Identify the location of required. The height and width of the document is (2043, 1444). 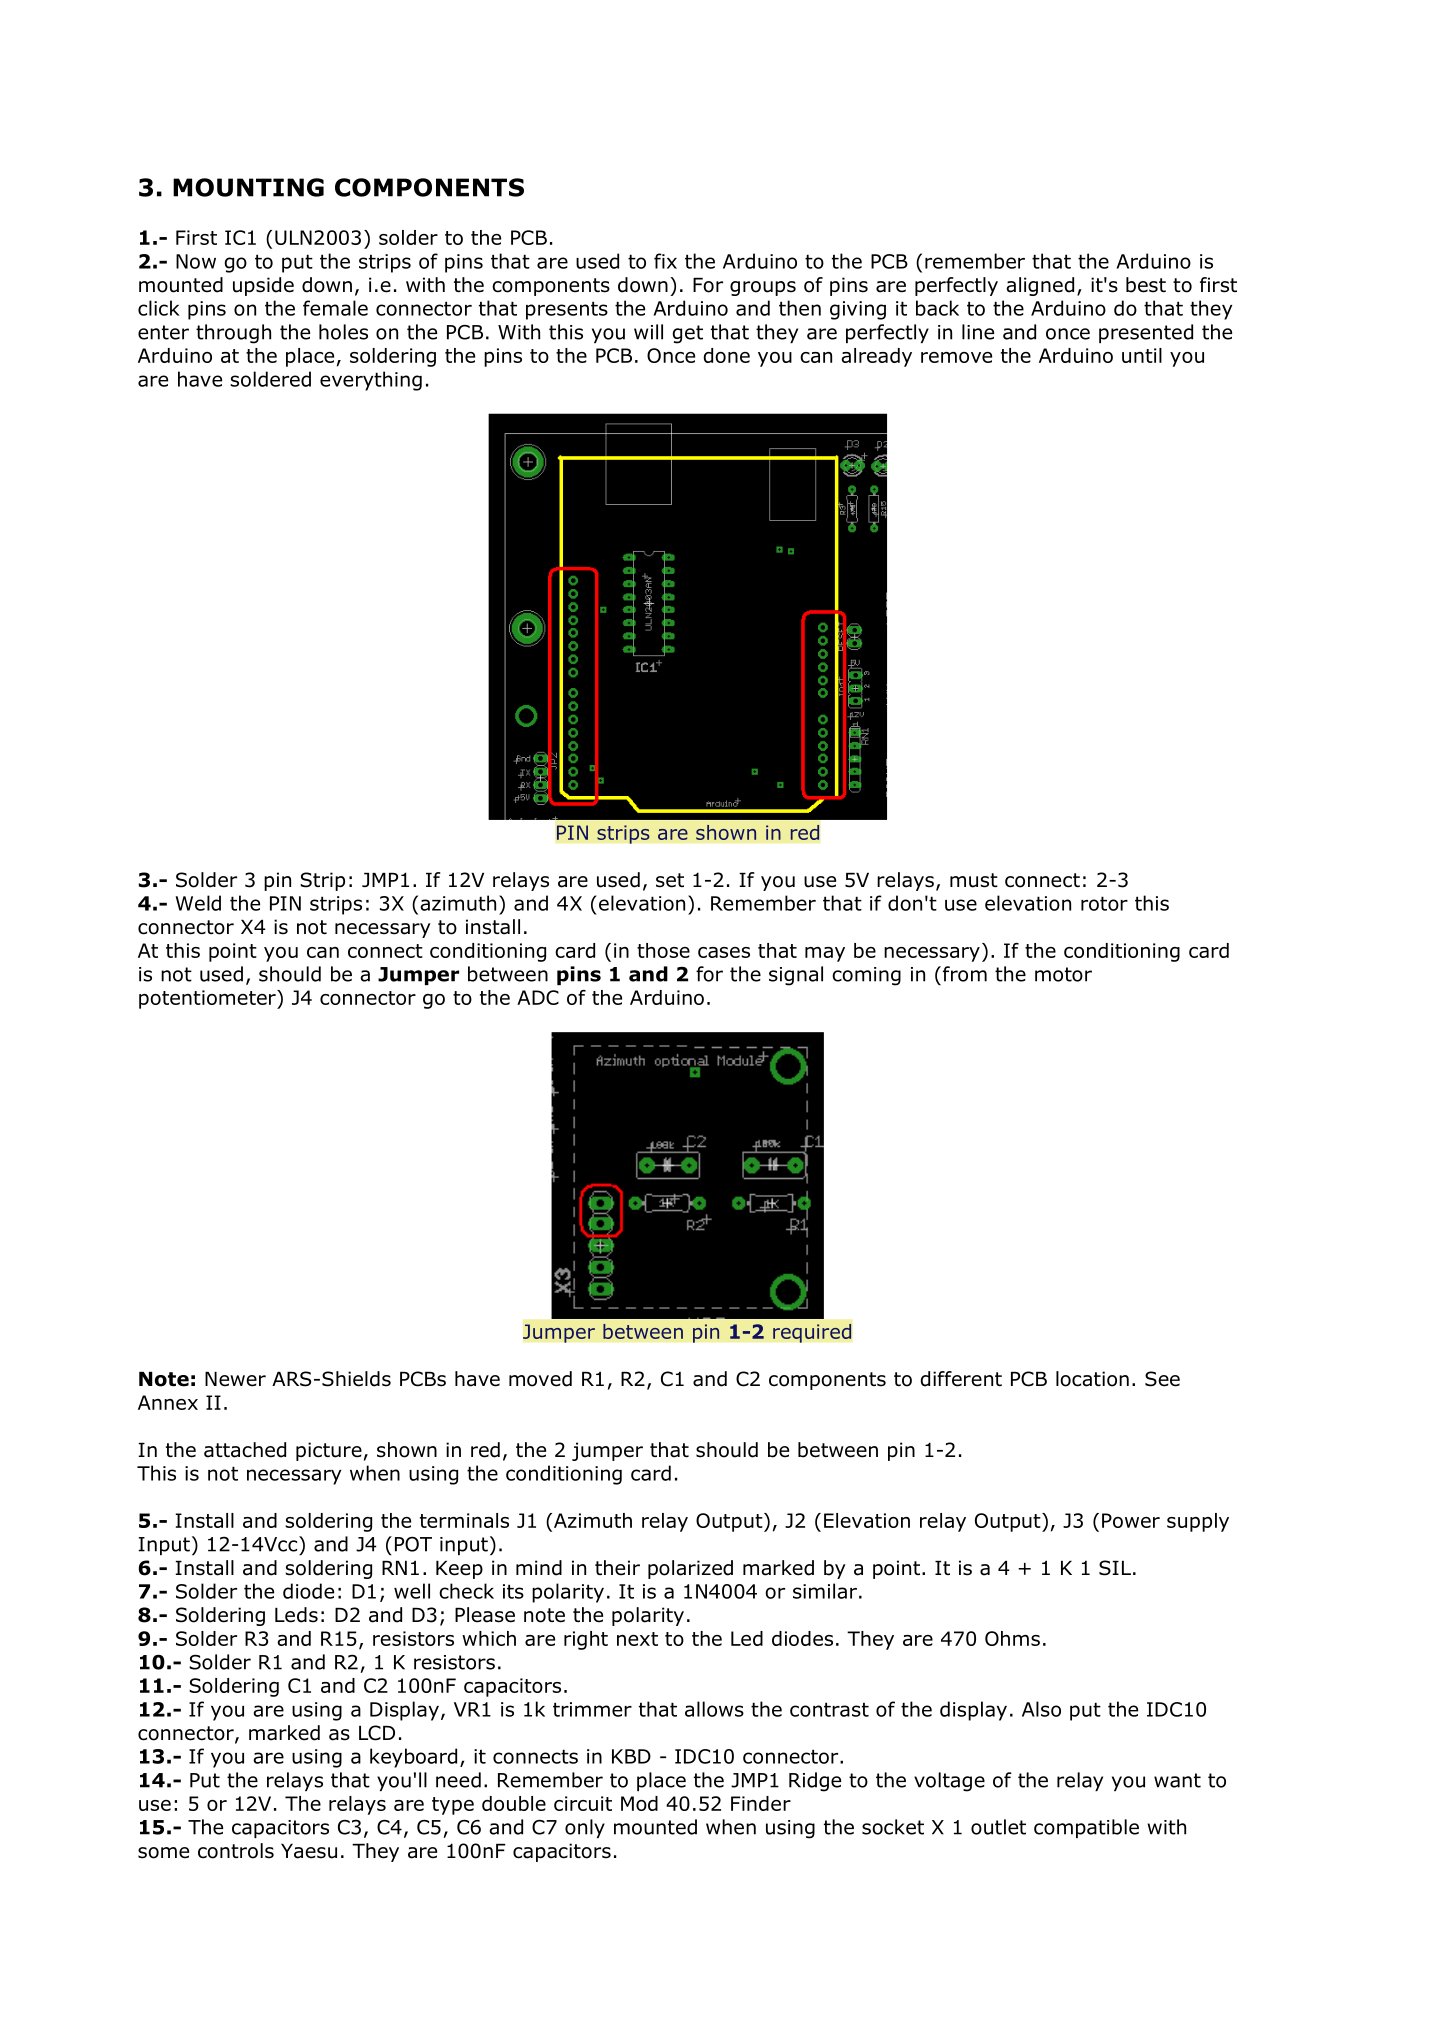
(812, 1333).
